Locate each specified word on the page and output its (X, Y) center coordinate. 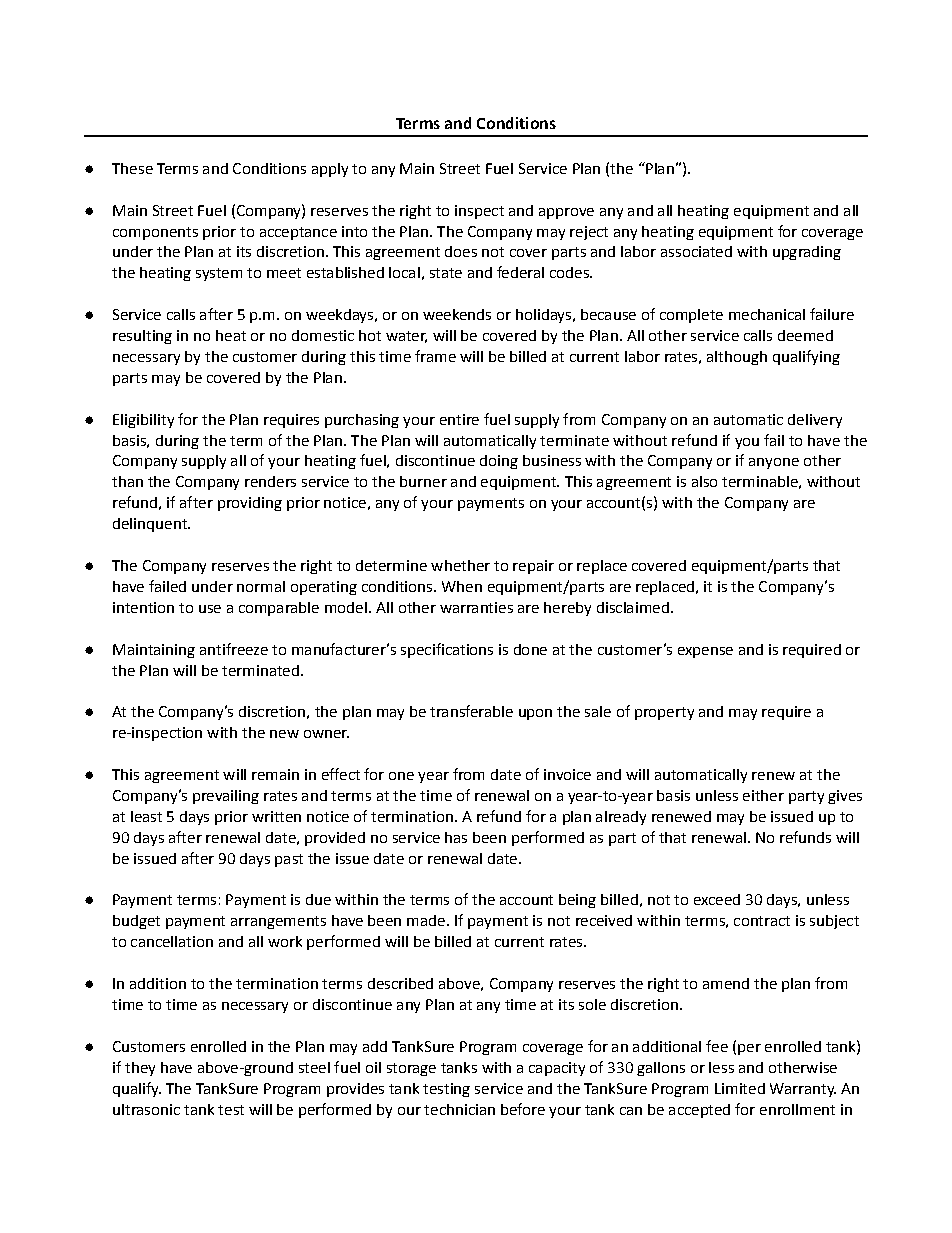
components (155, 233)
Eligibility (143, 421)
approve (566, 213)
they (140, 1069)
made (426, 920)
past (289, 860)
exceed (717, 899)
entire (459, 419)
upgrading (807, 253)
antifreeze (234, 649)
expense (705, 652)
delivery (815, 421)
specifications (447, 650)
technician (459, 1109)
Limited (740, 1088)
